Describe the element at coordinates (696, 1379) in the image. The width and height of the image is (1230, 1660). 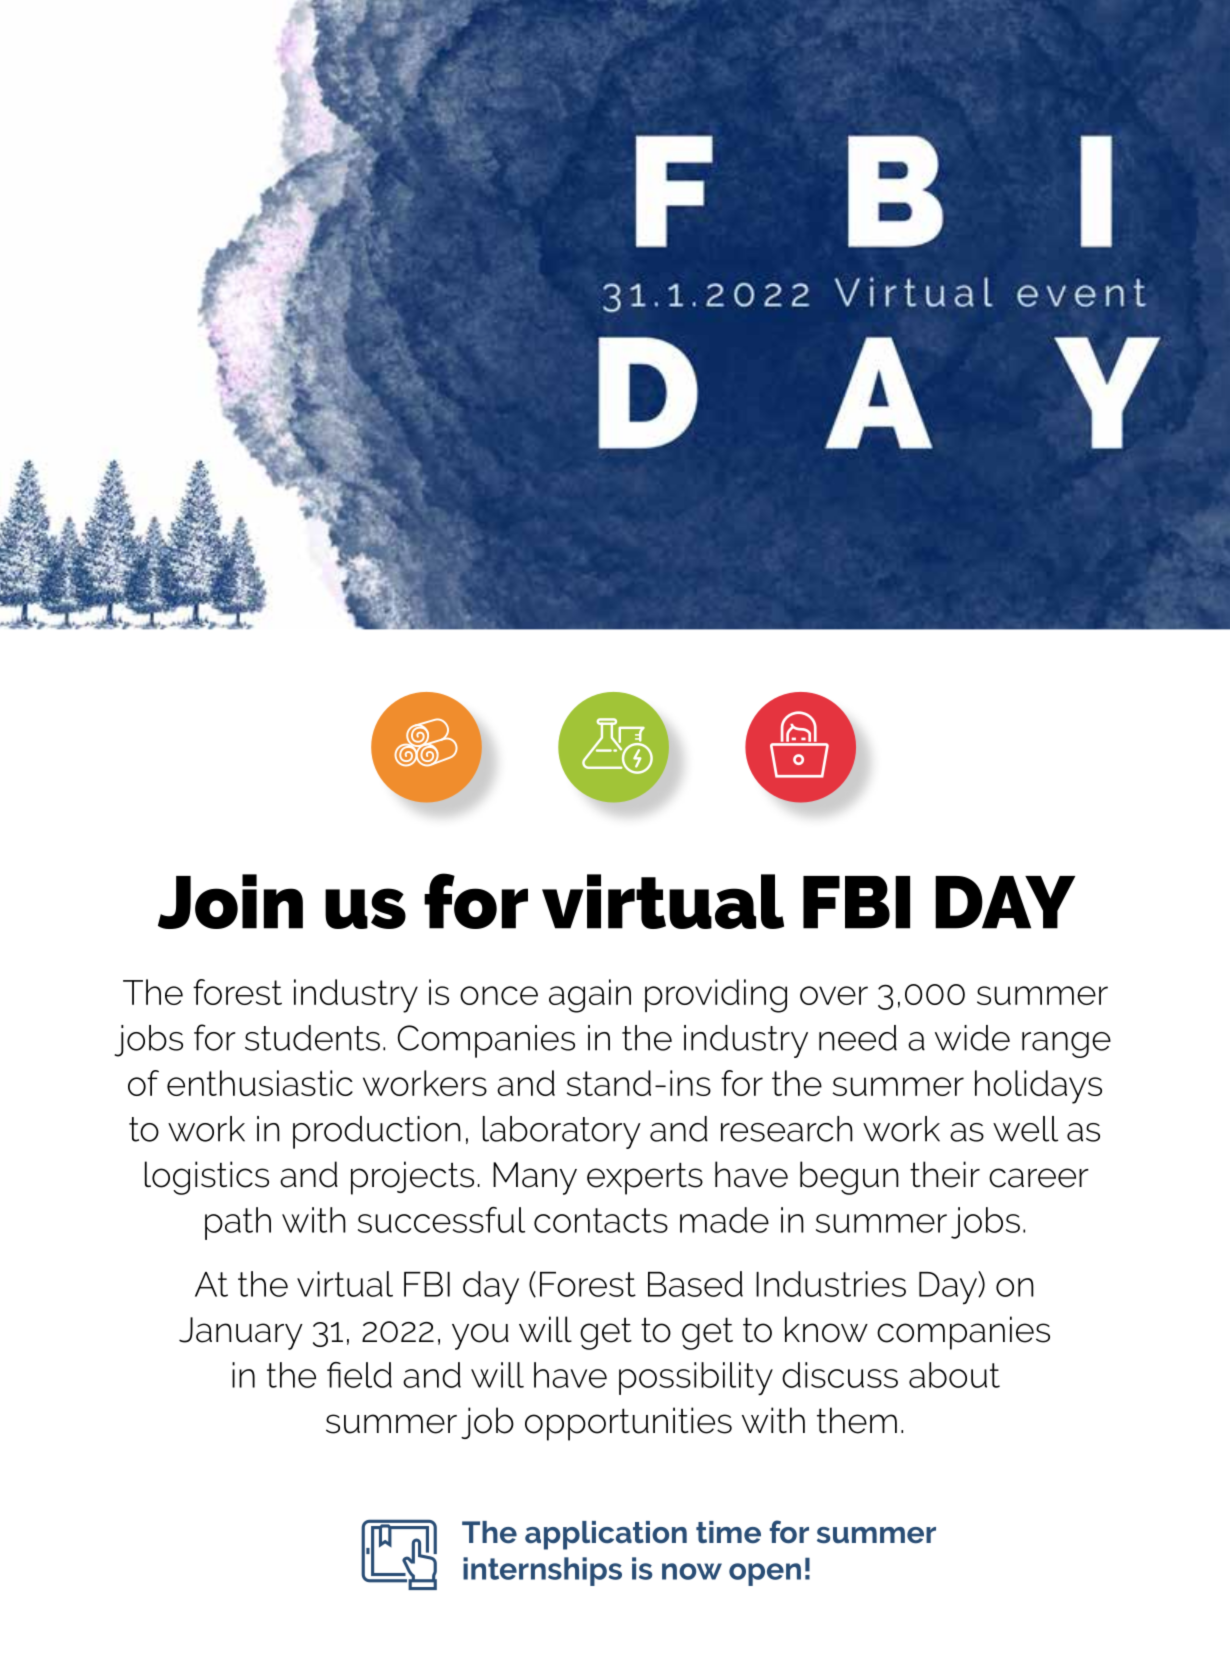
I see `possibility` at that location.
